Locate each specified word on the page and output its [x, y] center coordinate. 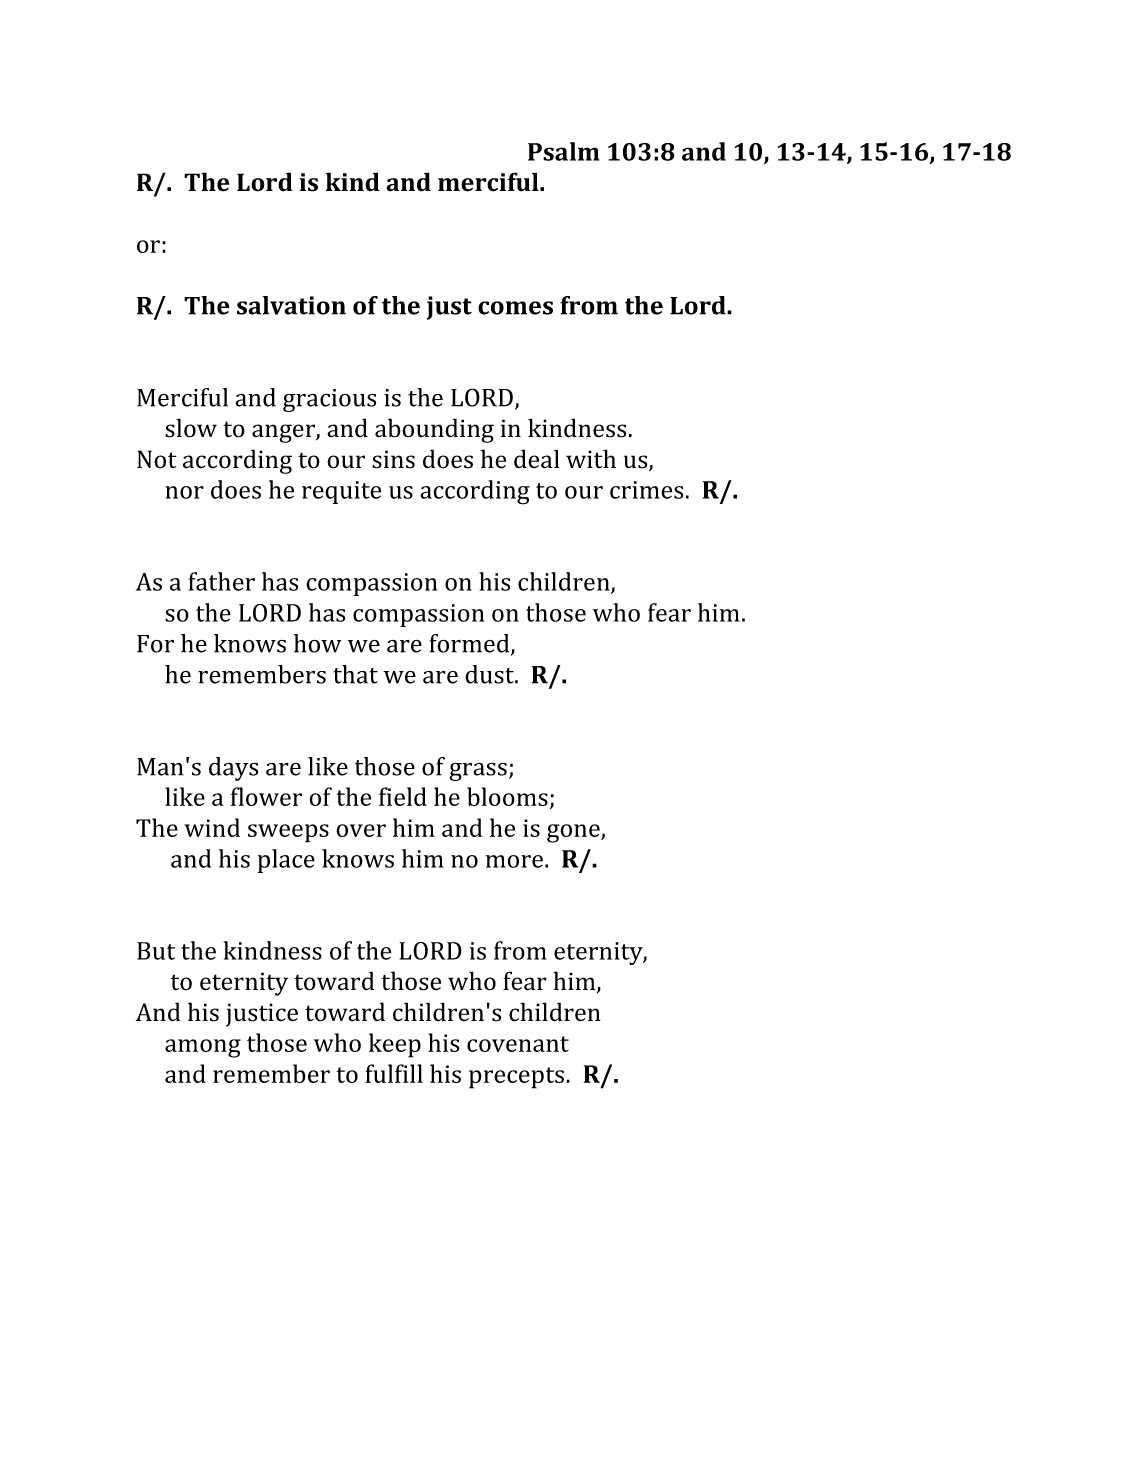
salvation [291, 305]
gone [574, 833]
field [403, 796]
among [203, 1048]
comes [515, 308]
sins [393, 459]
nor [184, 492]
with [591, 458]
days [233, 769]
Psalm [564, 151]
